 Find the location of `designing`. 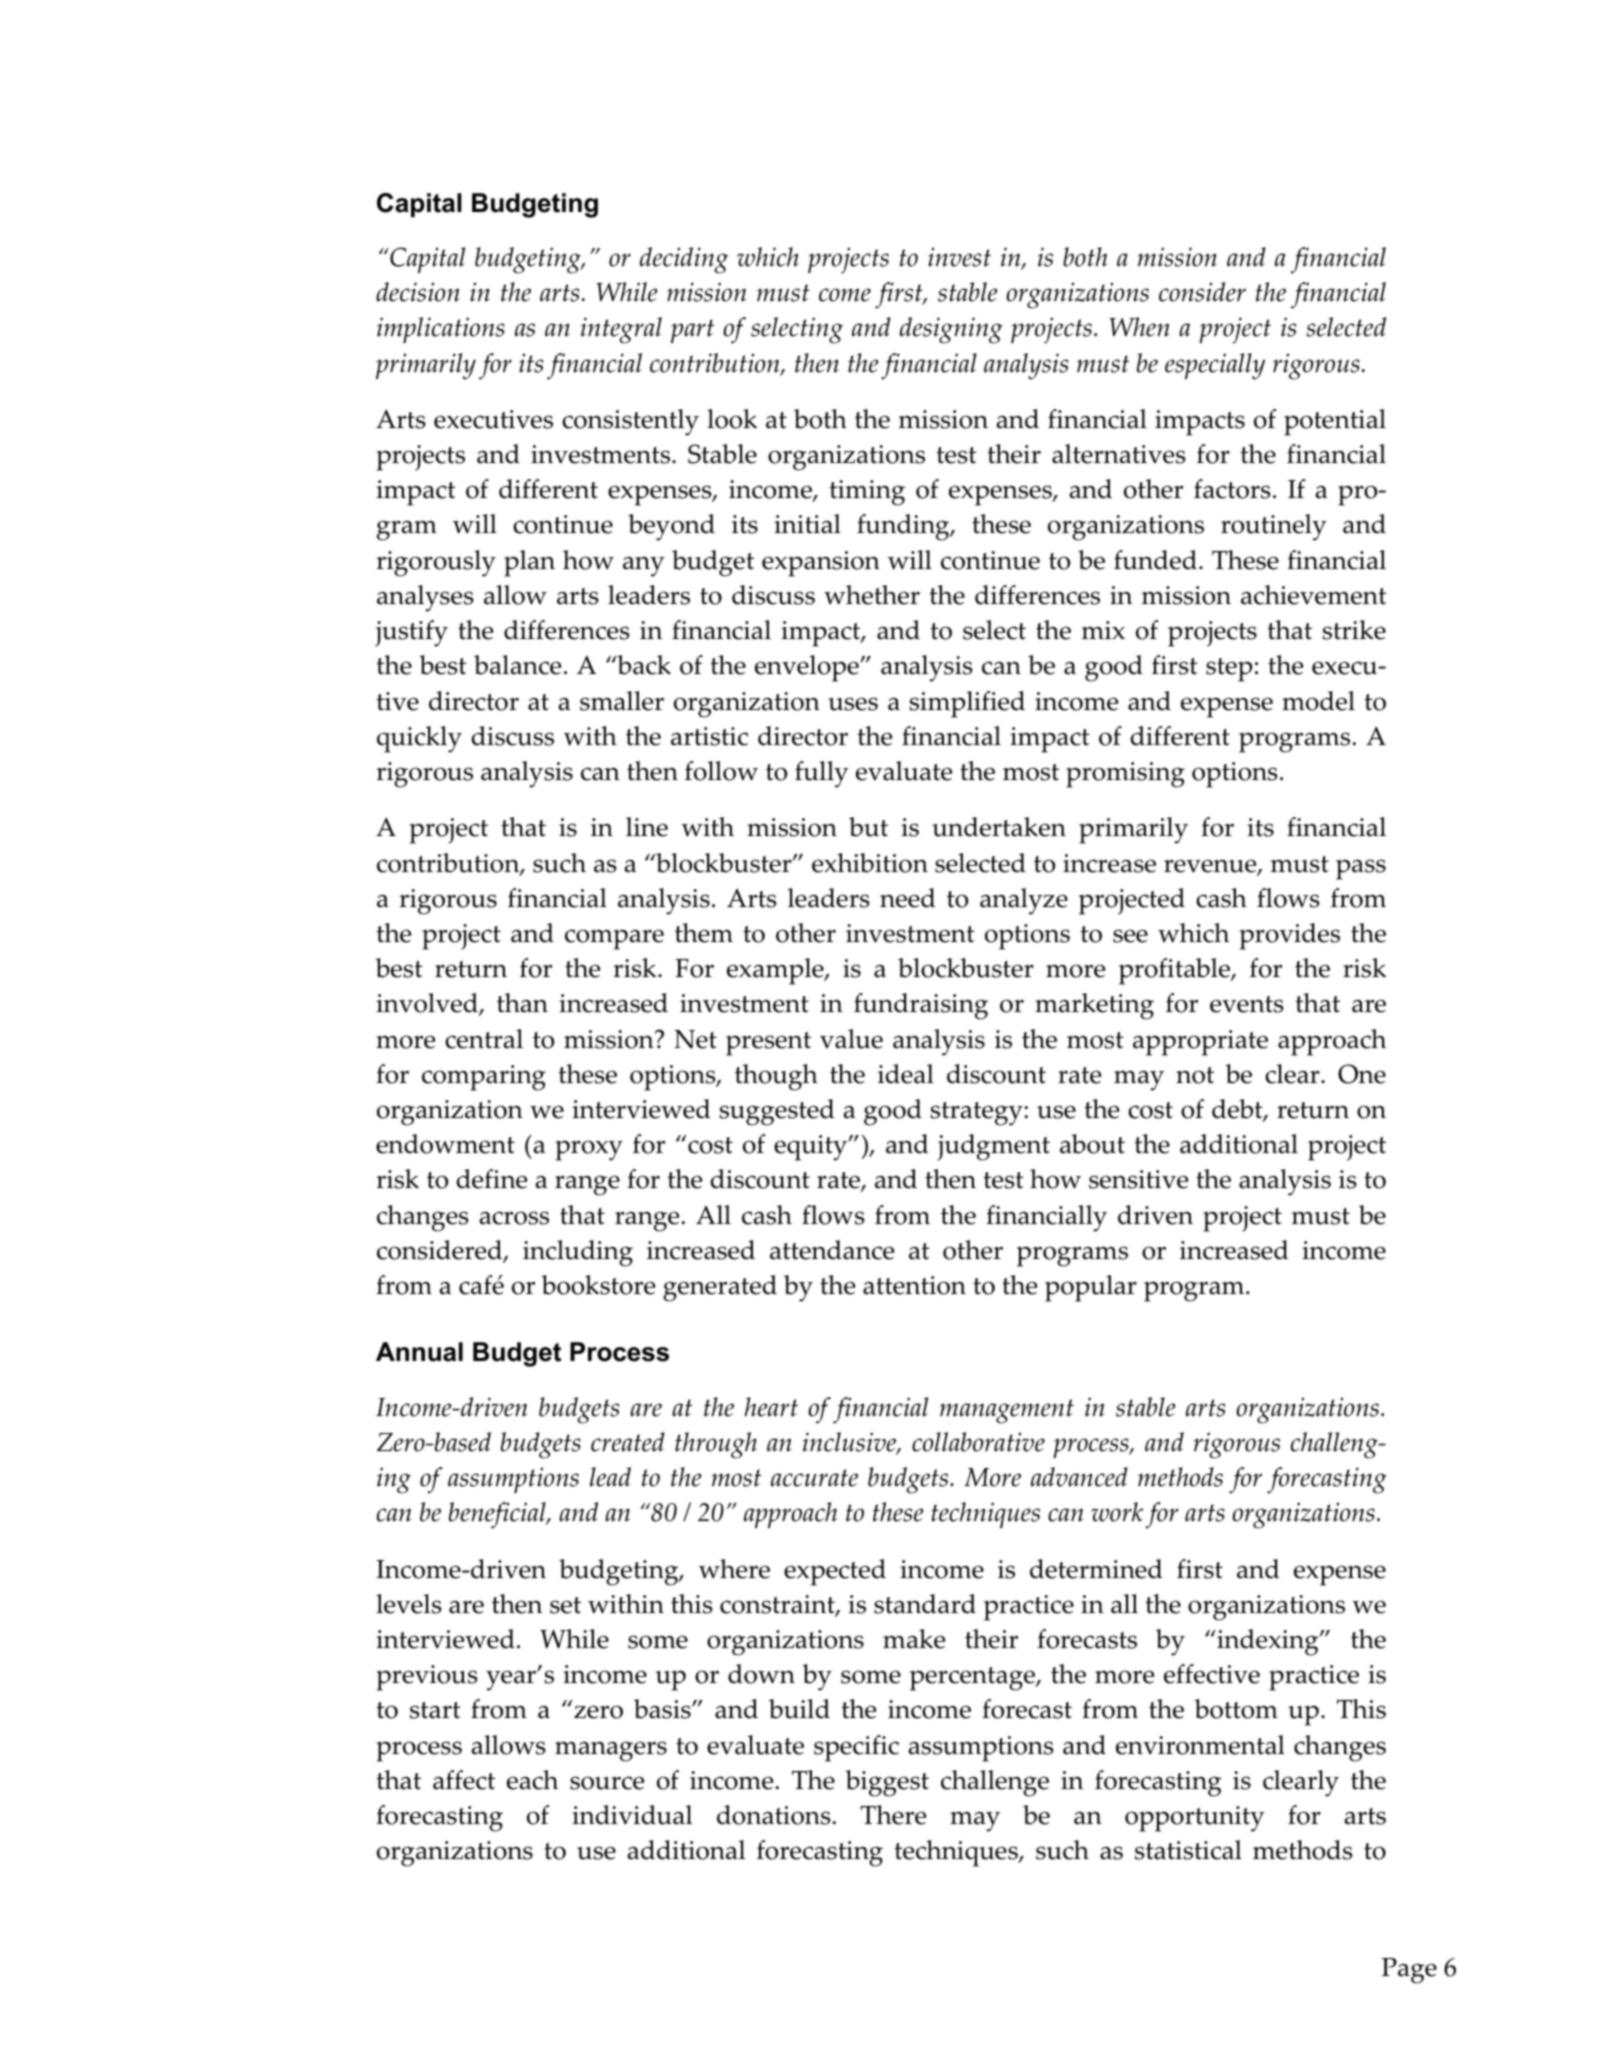

designing is located at coordinates (951, 330).
